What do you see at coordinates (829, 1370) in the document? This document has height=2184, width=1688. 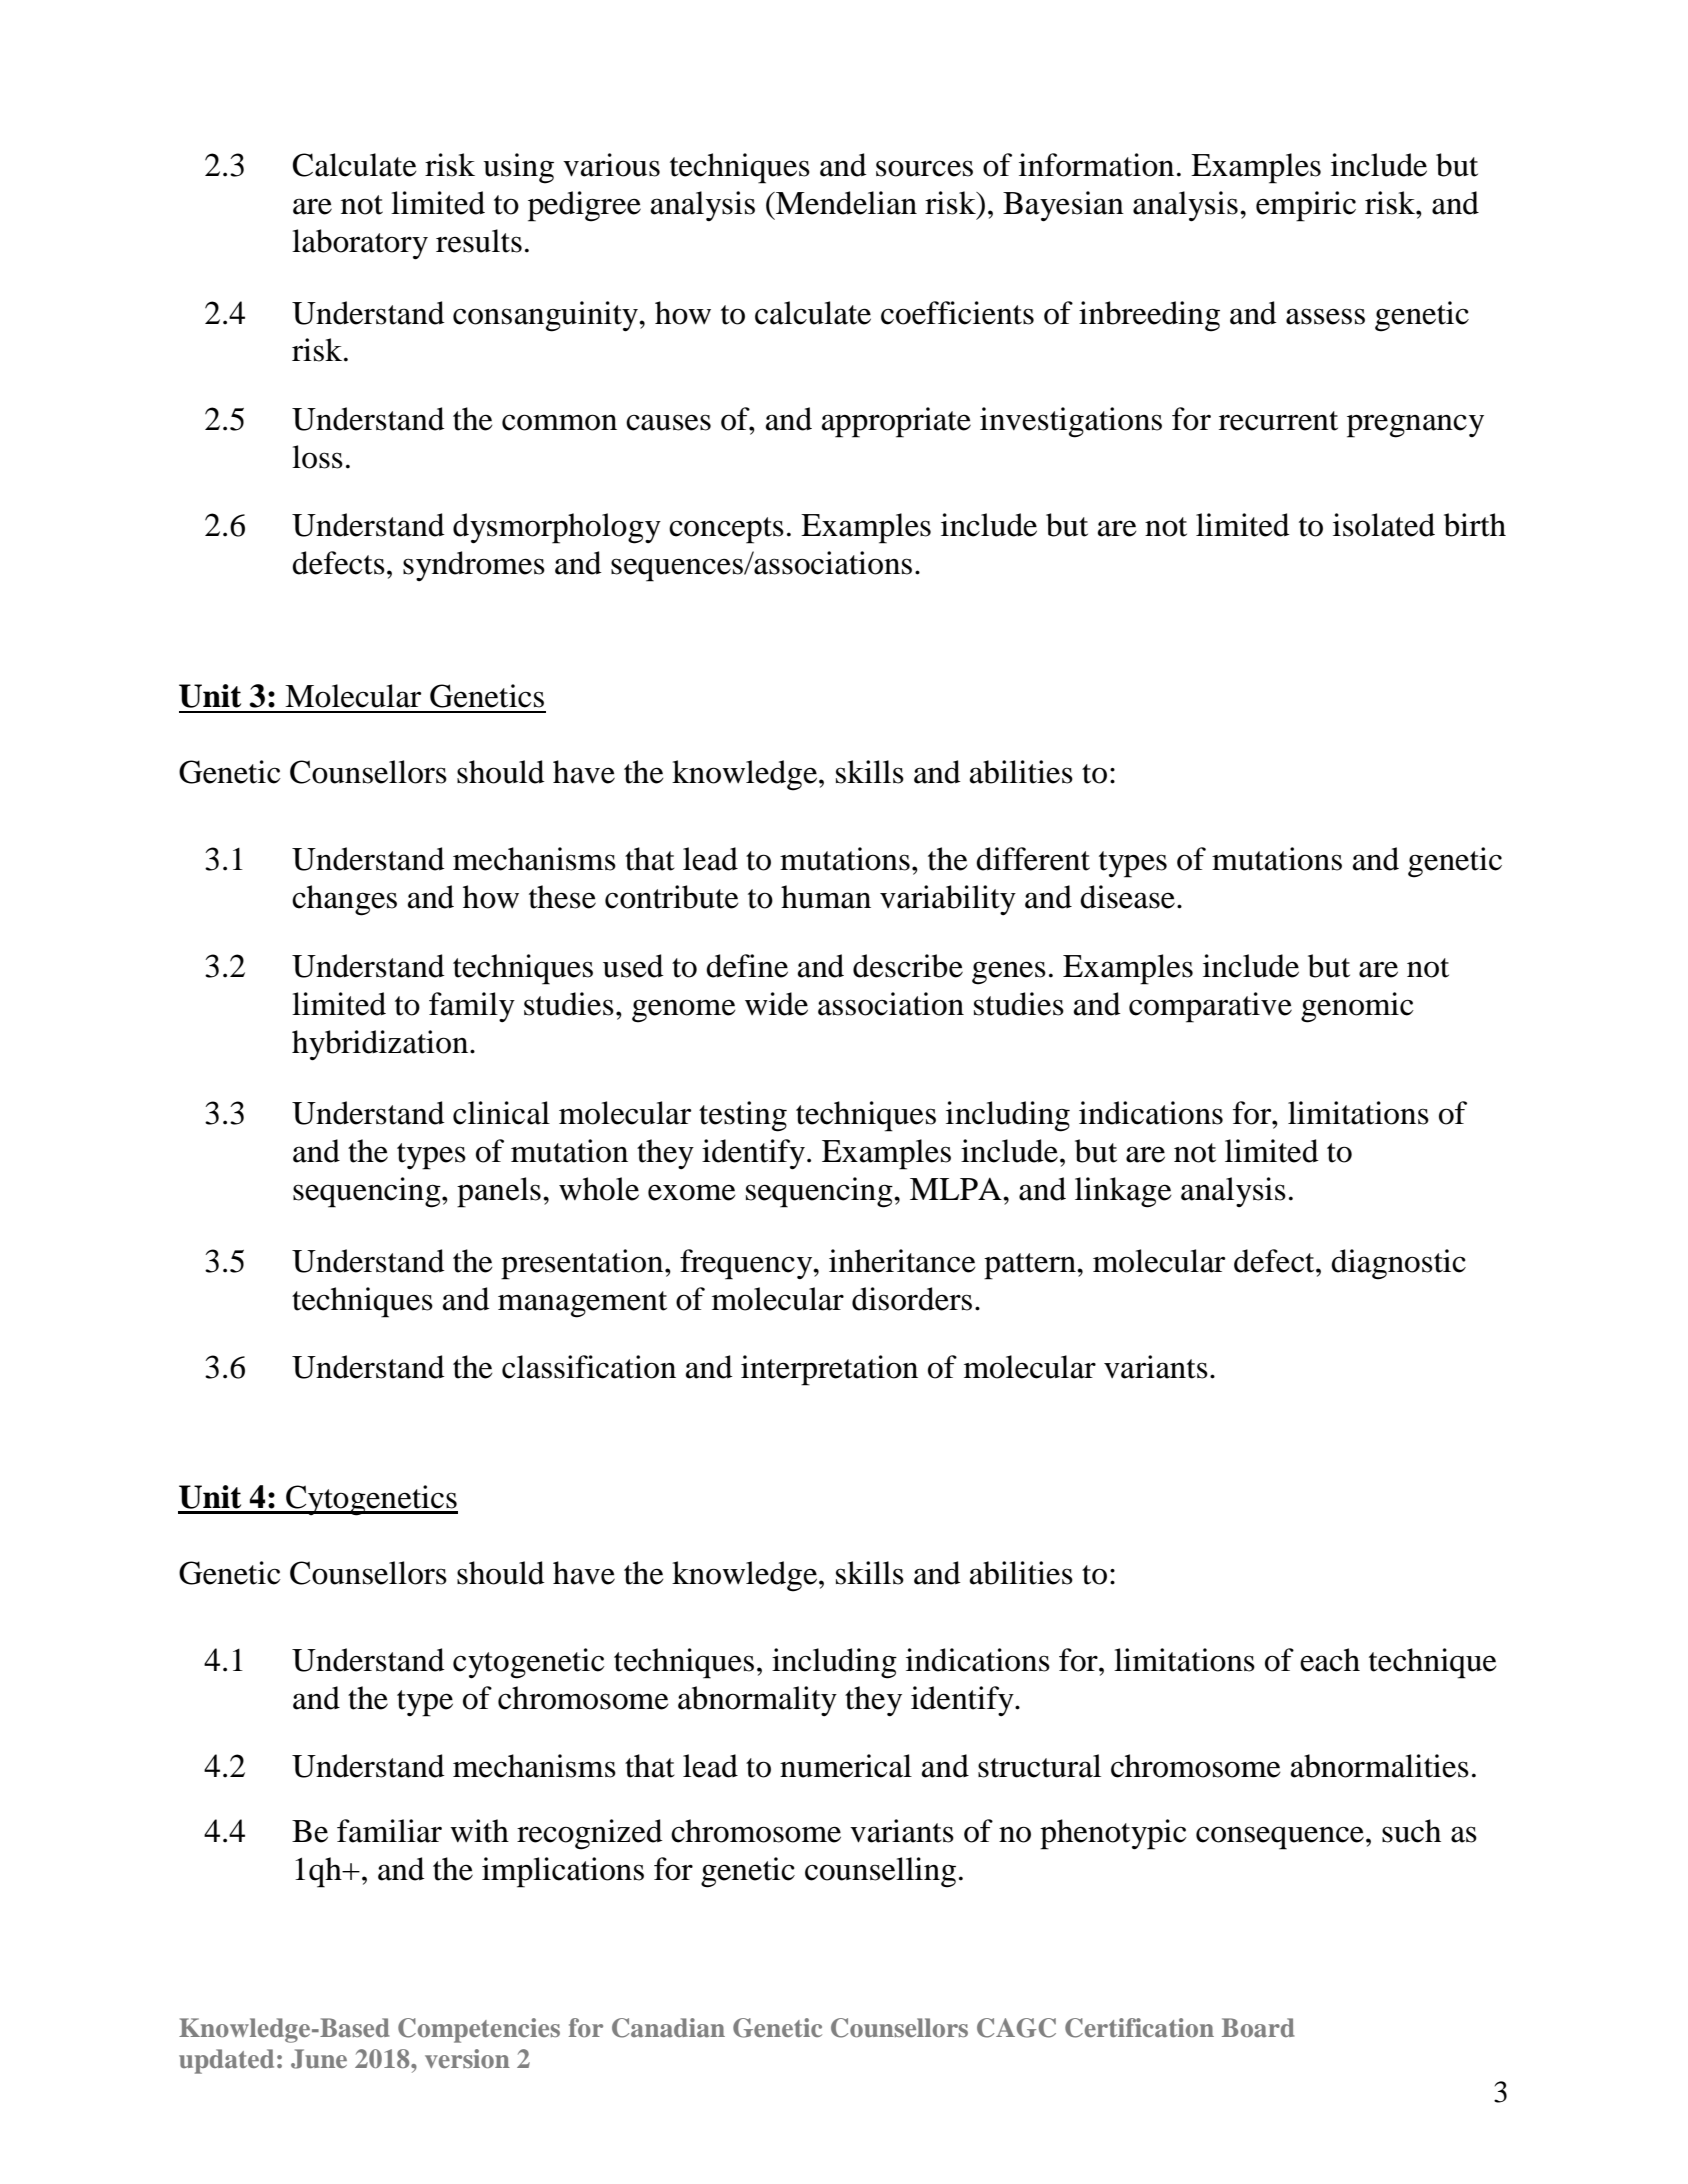 I see `interpretation` at bounding box center [829, 1370].
